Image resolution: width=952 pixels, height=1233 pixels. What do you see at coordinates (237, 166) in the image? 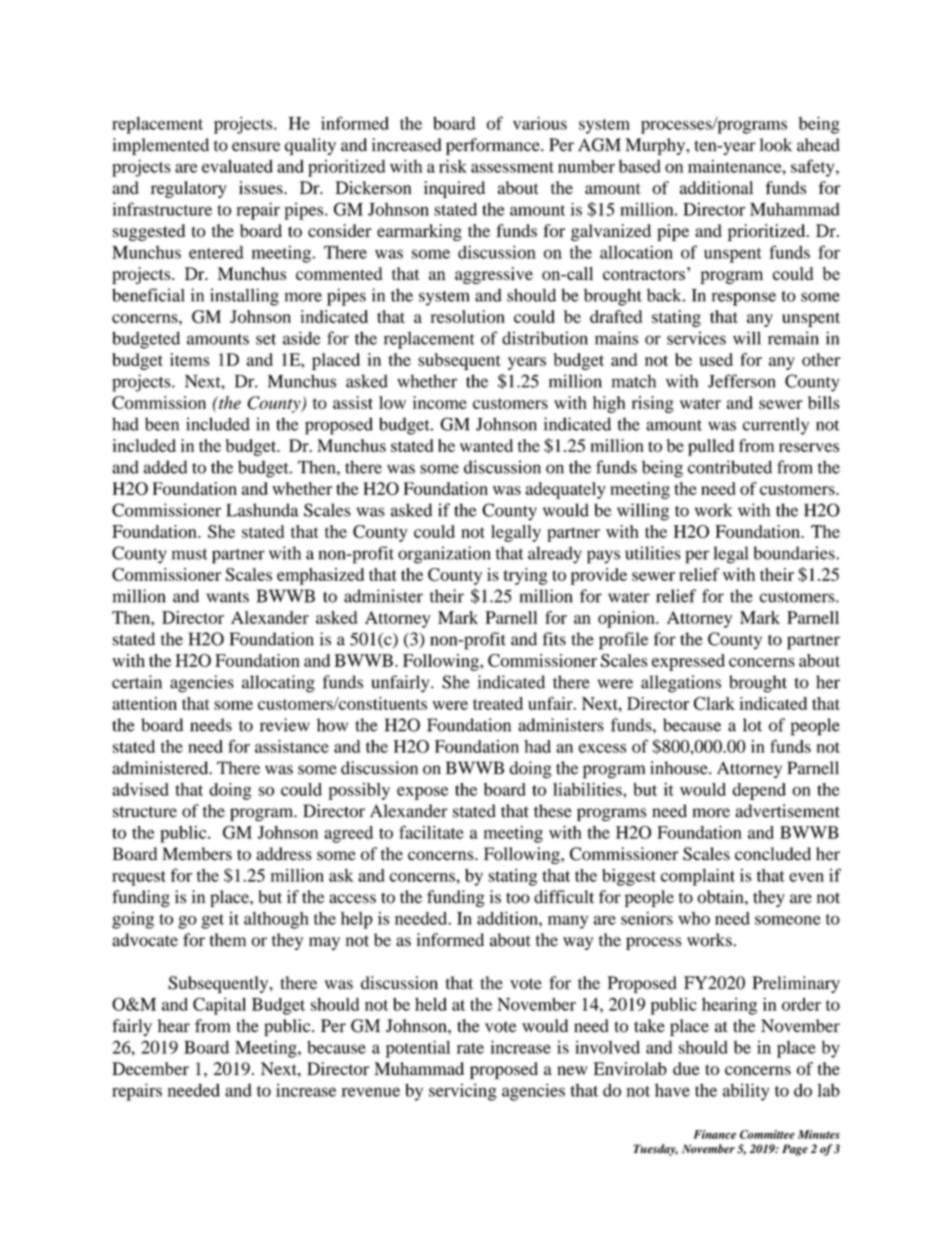
I see `evaluated` at bounding box center [237, 166].
